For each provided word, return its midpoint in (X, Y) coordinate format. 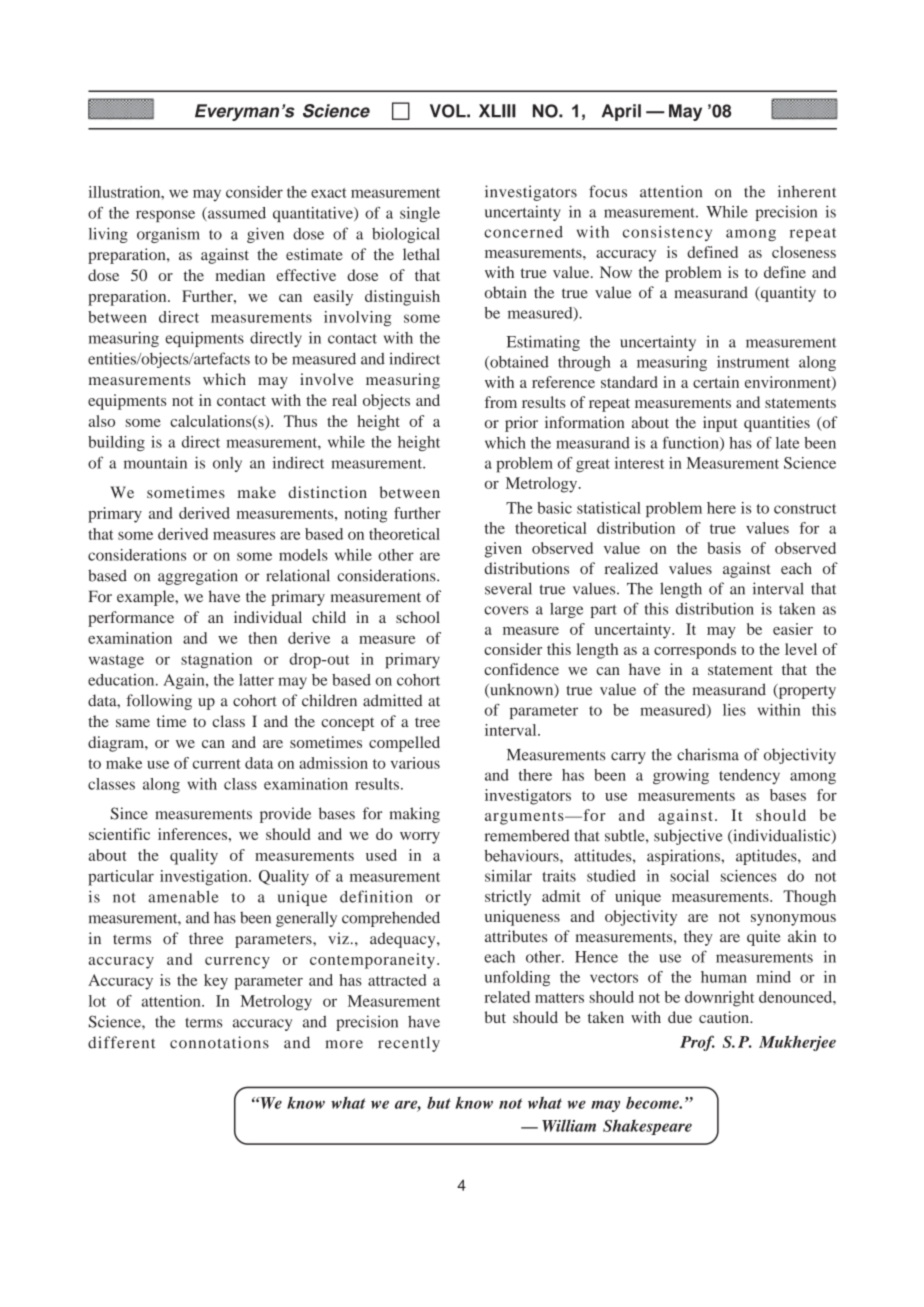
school (418, 617)
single (420, 214)
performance (131, 619)
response (165, 216)
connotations (219, 1042)
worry (420, 838)
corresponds (695, 651)
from (501, 402)
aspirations (684, 857)
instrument (753, 362)
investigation (205, 878)
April (621, 112)
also (102, 421)
